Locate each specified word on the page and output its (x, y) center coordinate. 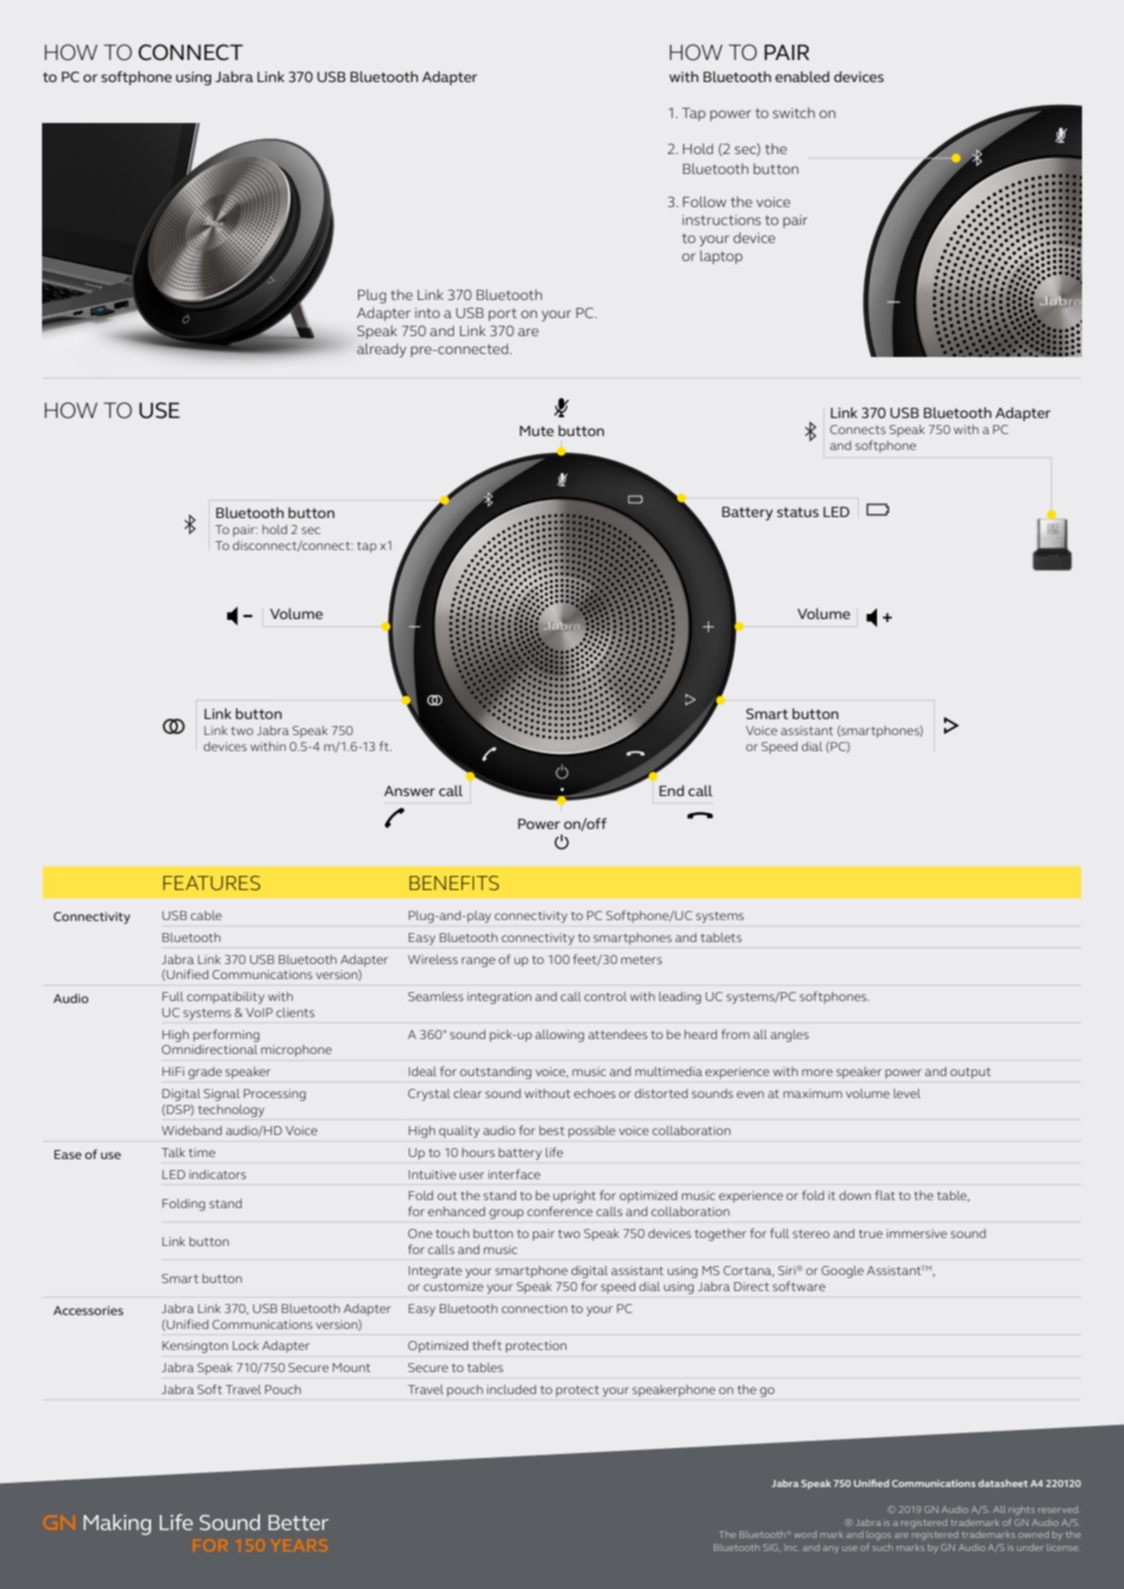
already (381, 350)
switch (794, 112)
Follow (704, 201)
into (427, 313)
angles (790, 1036)
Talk (173, 1152)
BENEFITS (454, 883)
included (511, 1389)
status (798, 512)
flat (885, 1195)
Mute (537, 431)
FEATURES (211, 883)
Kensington (195, 1347)
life (554, 1152)
